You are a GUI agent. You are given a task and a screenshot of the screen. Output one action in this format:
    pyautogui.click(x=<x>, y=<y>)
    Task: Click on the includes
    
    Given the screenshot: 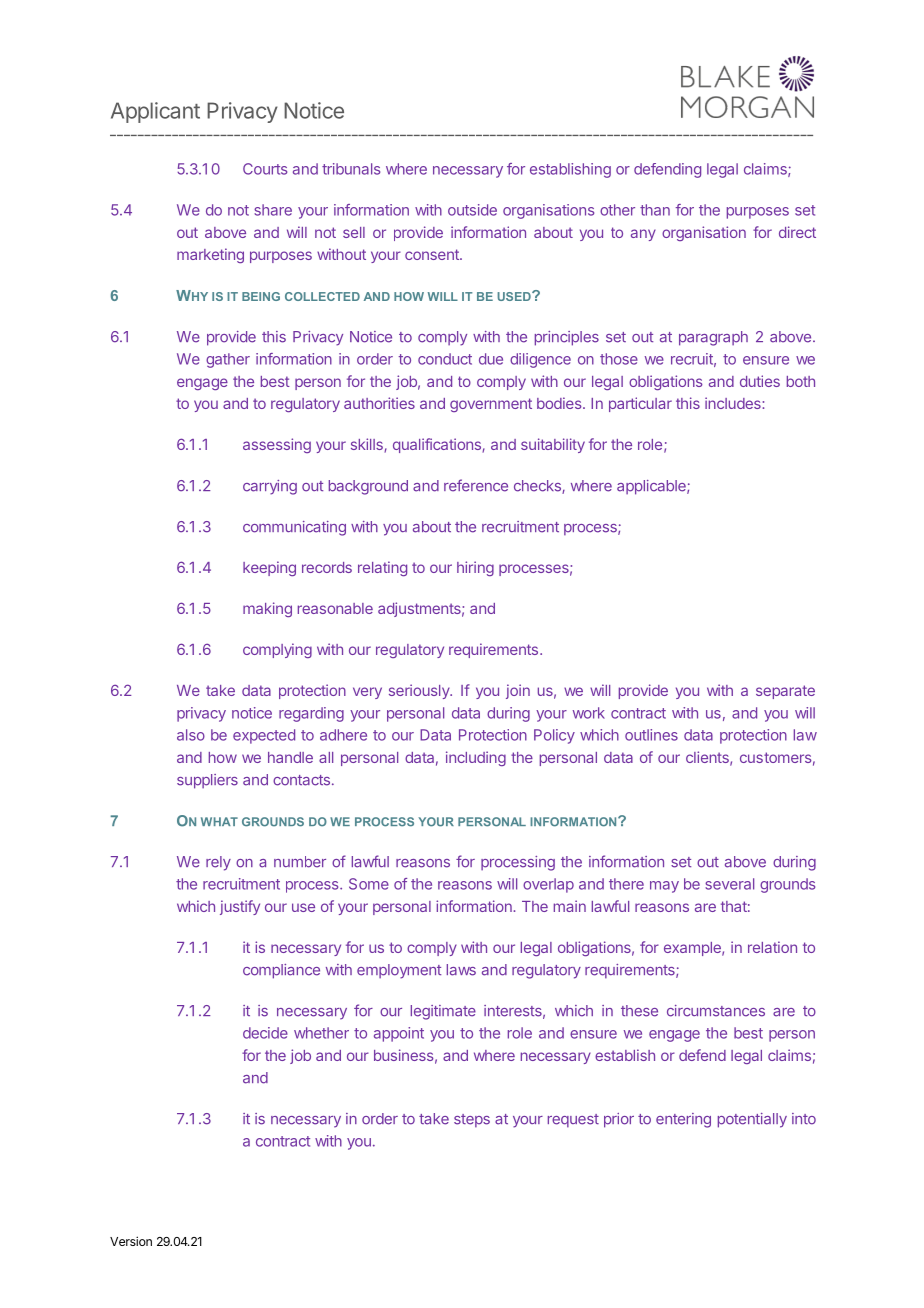 What is the action you would take?
    pyautogui.click(x=734, y=403)
